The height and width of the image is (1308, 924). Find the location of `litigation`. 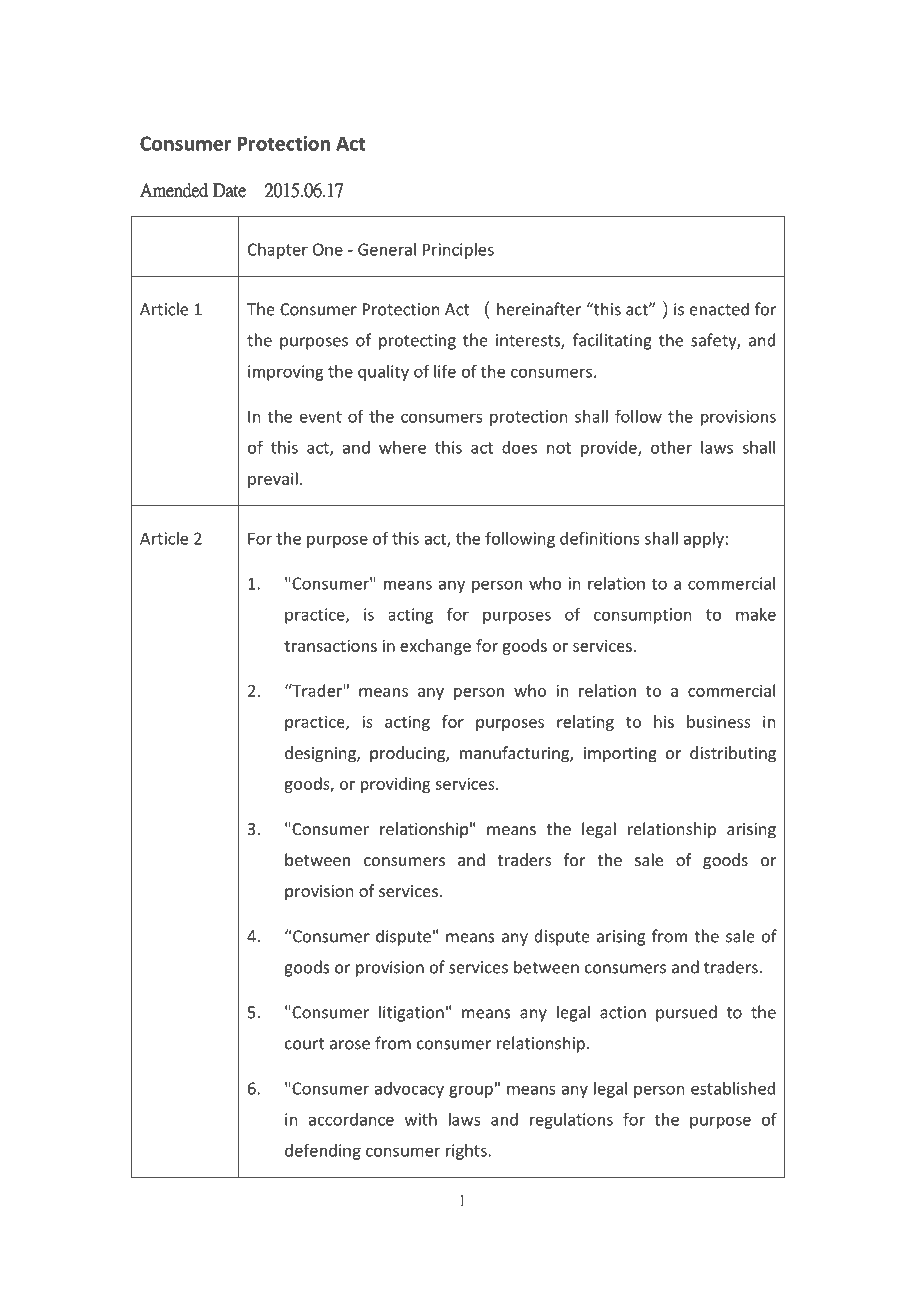

litigation is located at coordinates (411, 1013).
